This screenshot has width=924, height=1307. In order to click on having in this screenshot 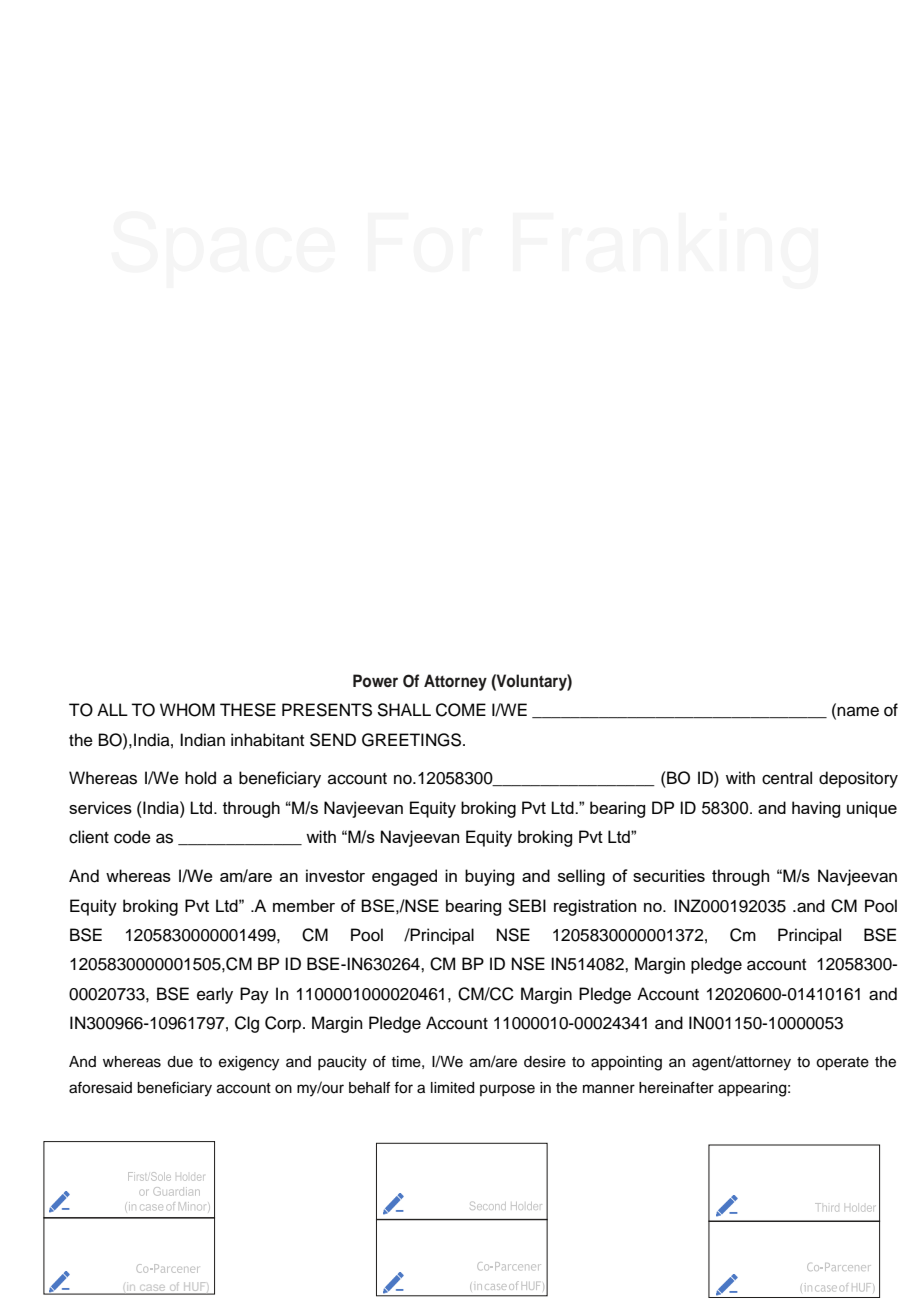, I will do `click(816, 809)`.
